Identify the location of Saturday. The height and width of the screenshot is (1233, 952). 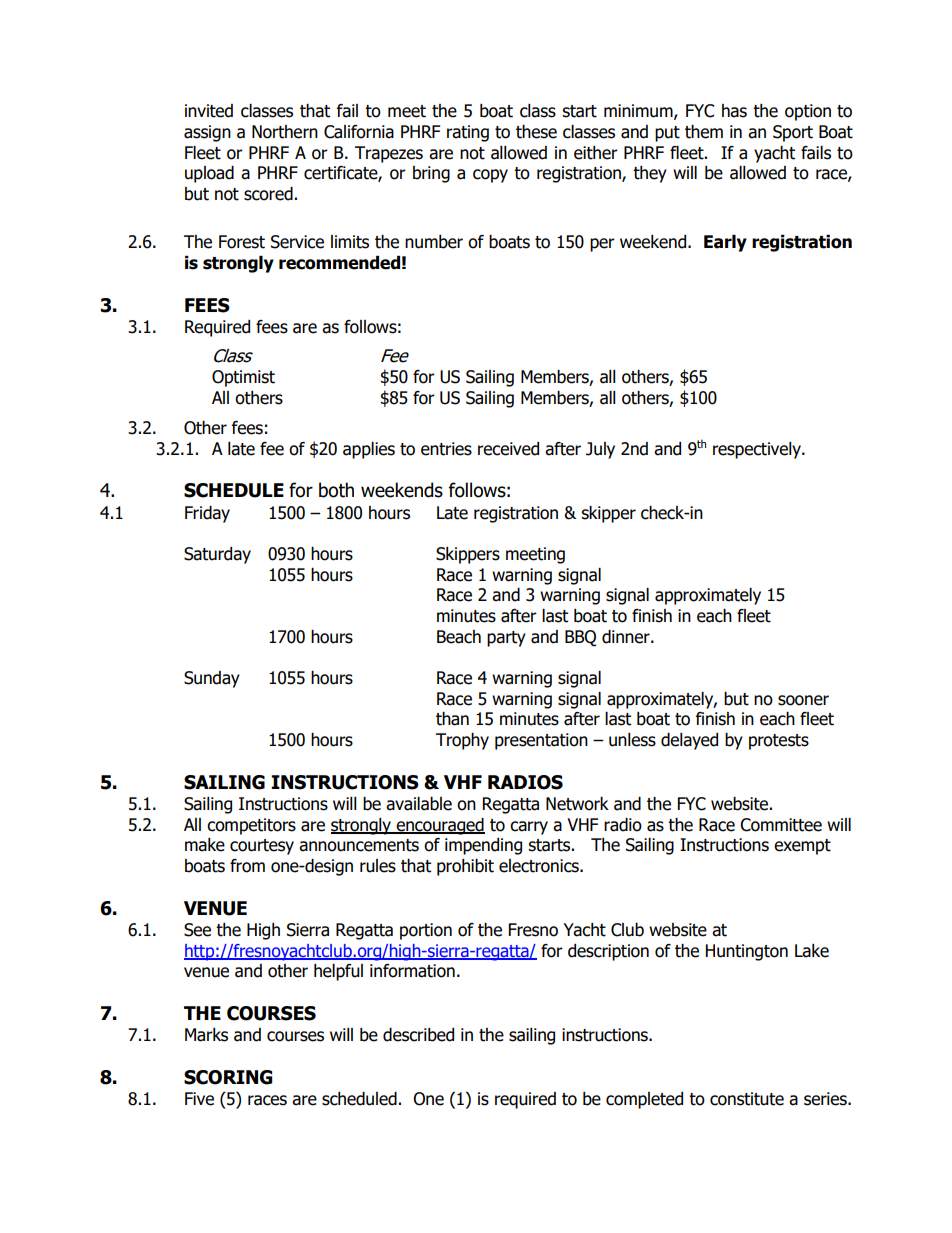
(217, 555).
